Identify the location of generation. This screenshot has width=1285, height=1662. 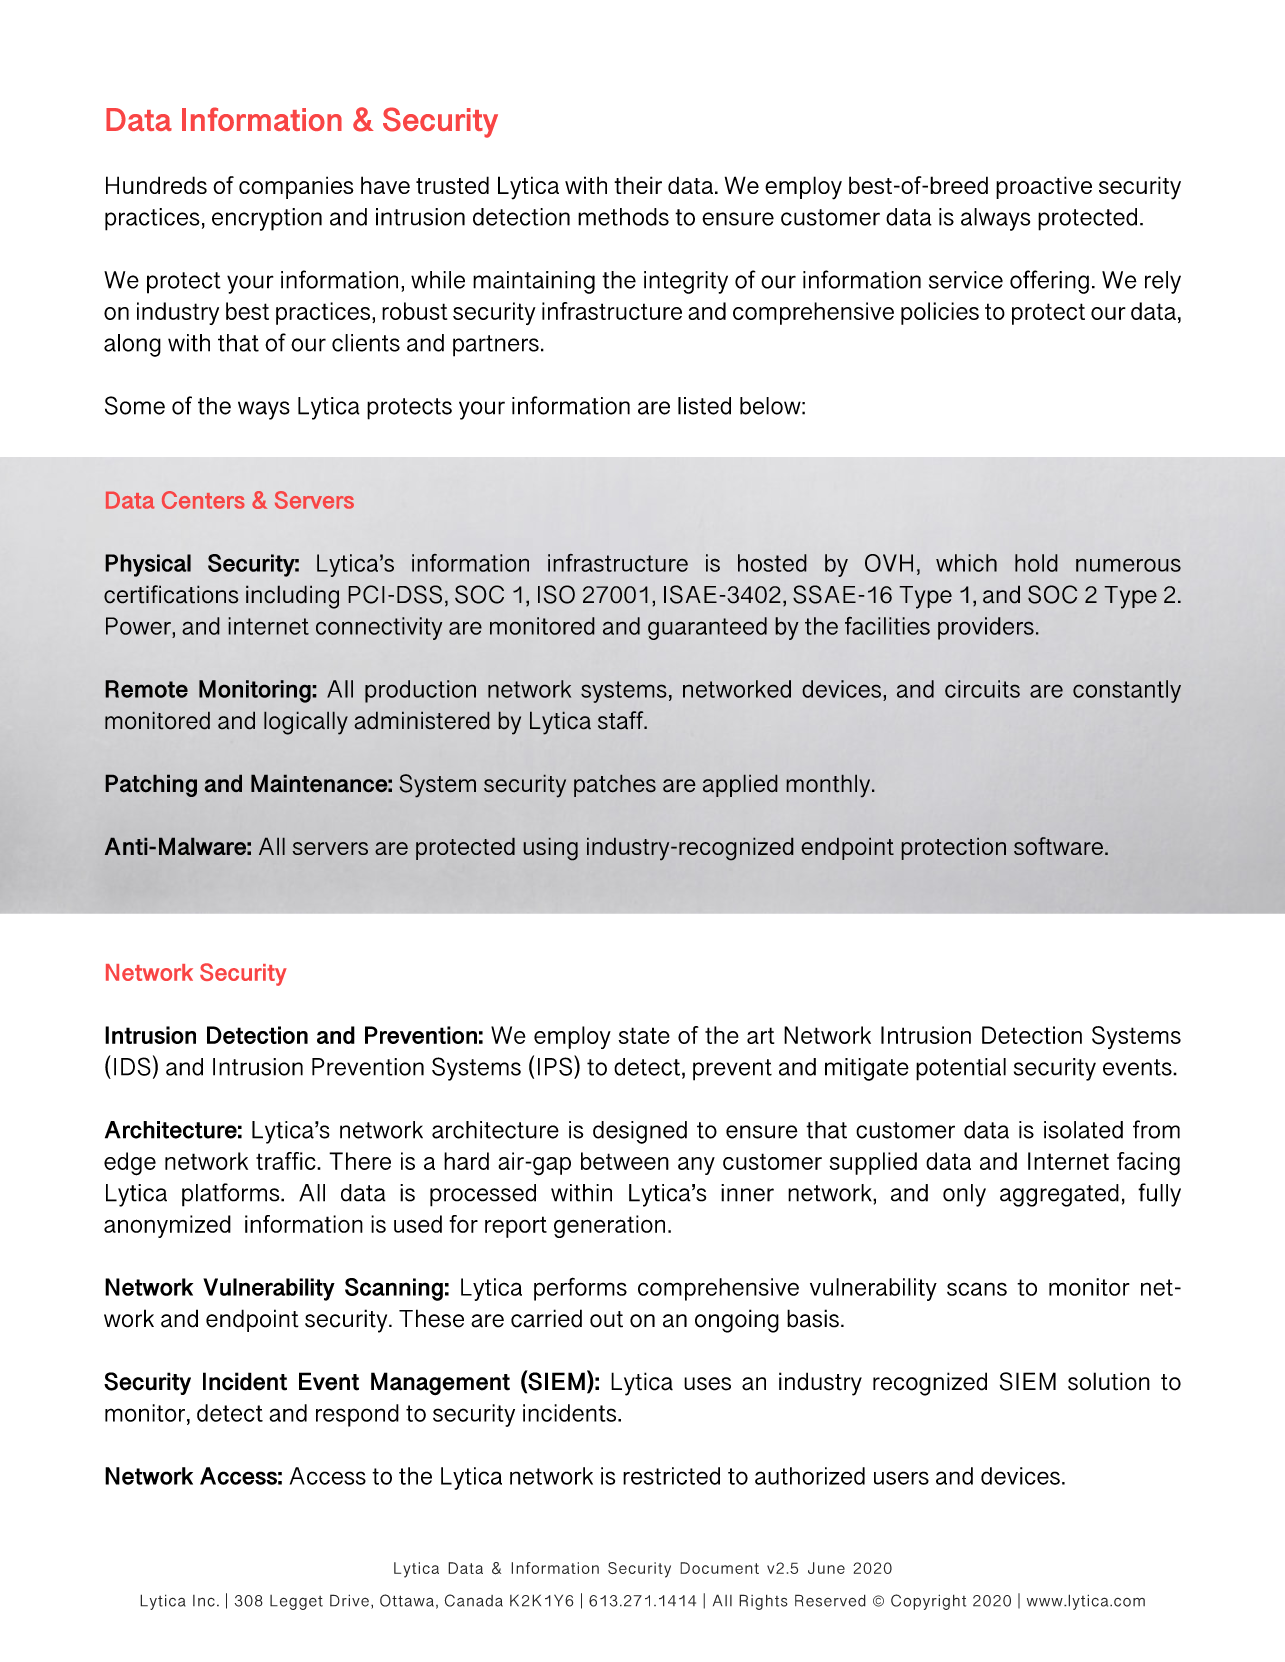
(609, 1226).
